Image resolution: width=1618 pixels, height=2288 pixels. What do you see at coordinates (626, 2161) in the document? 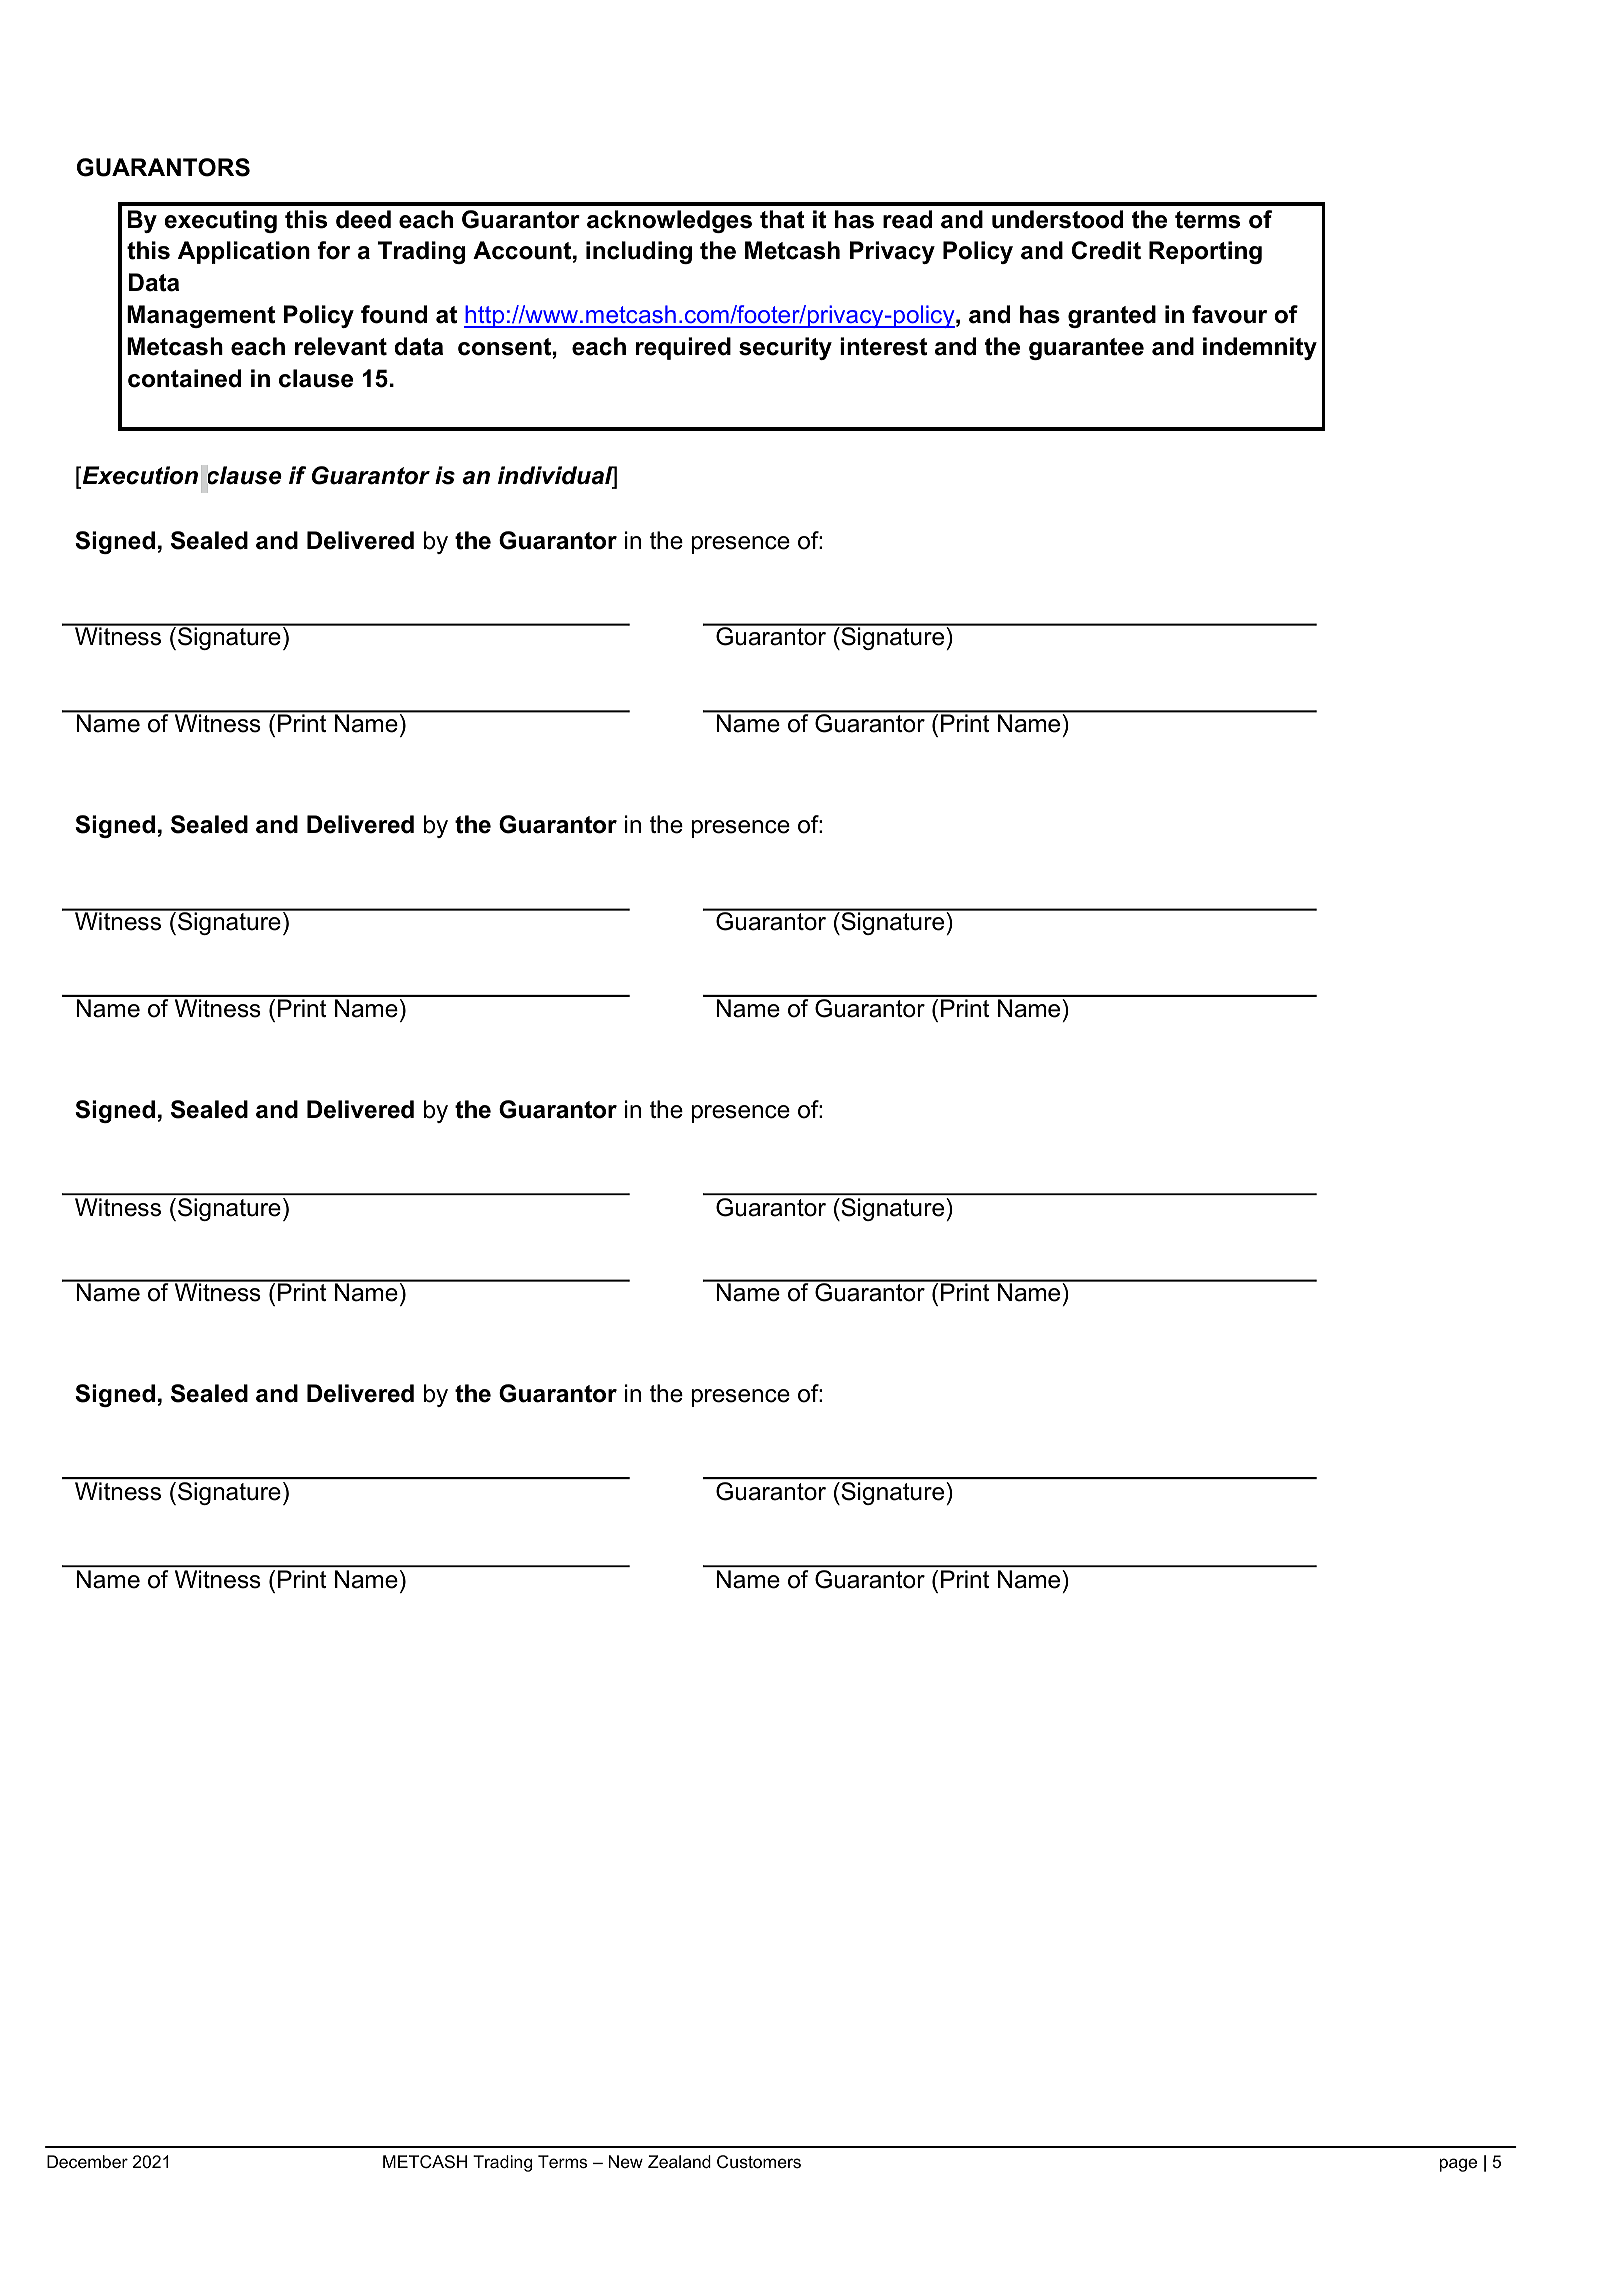
I see `New` at bounding box center [626, 2161].
